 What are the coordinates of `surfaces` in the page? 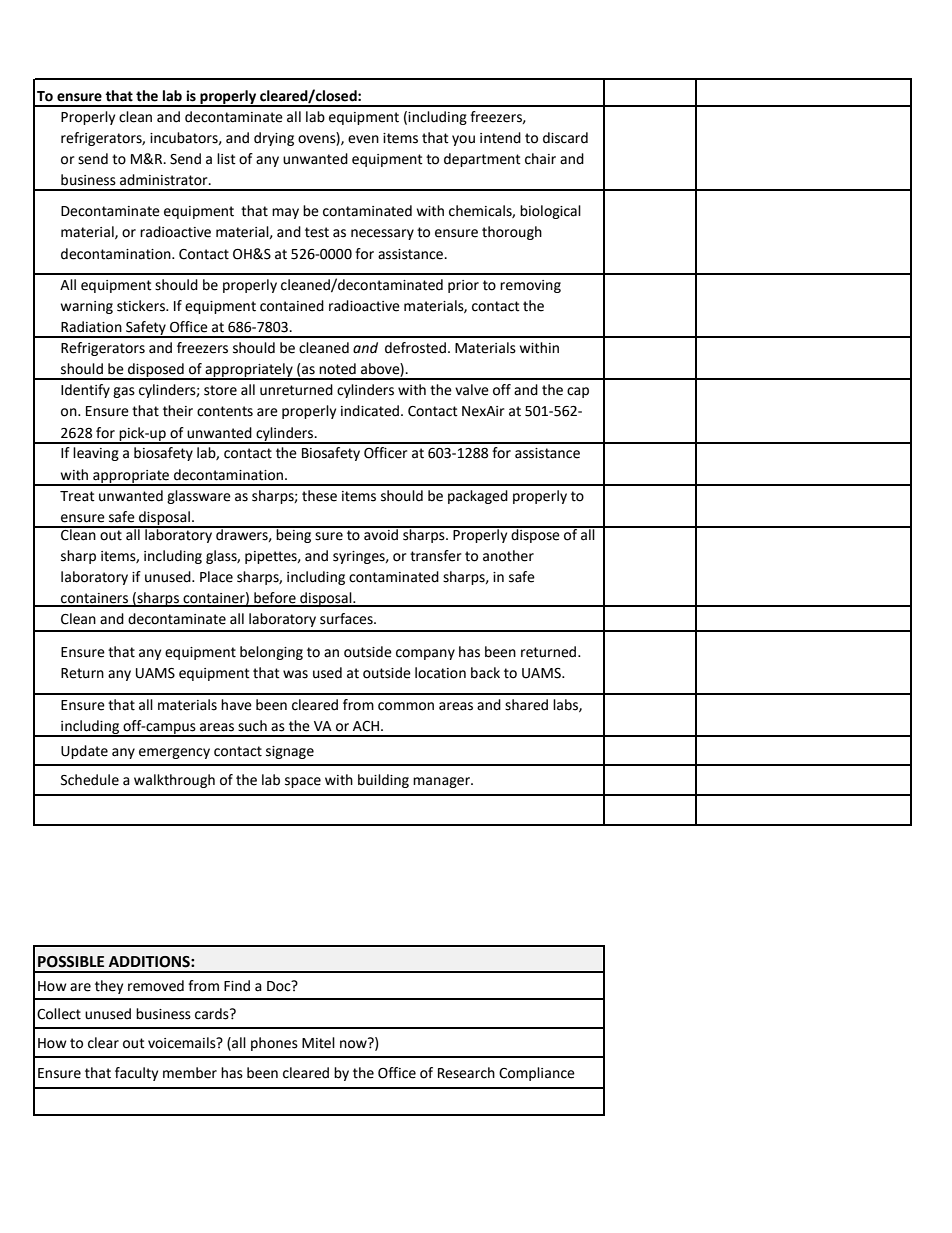 It's located at (347, 619).
